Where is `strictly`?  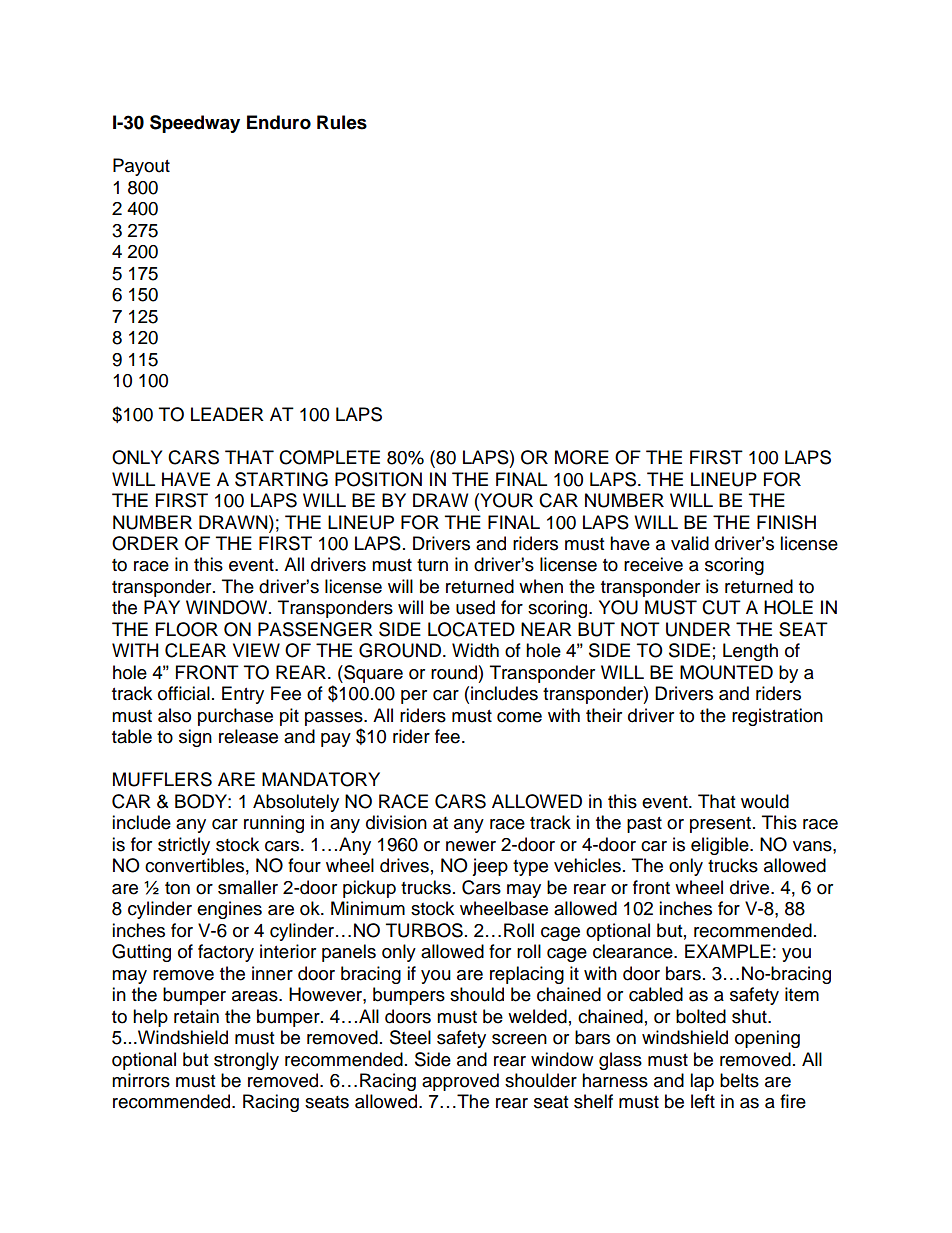
strictly is located at coordinates (184, 846).
